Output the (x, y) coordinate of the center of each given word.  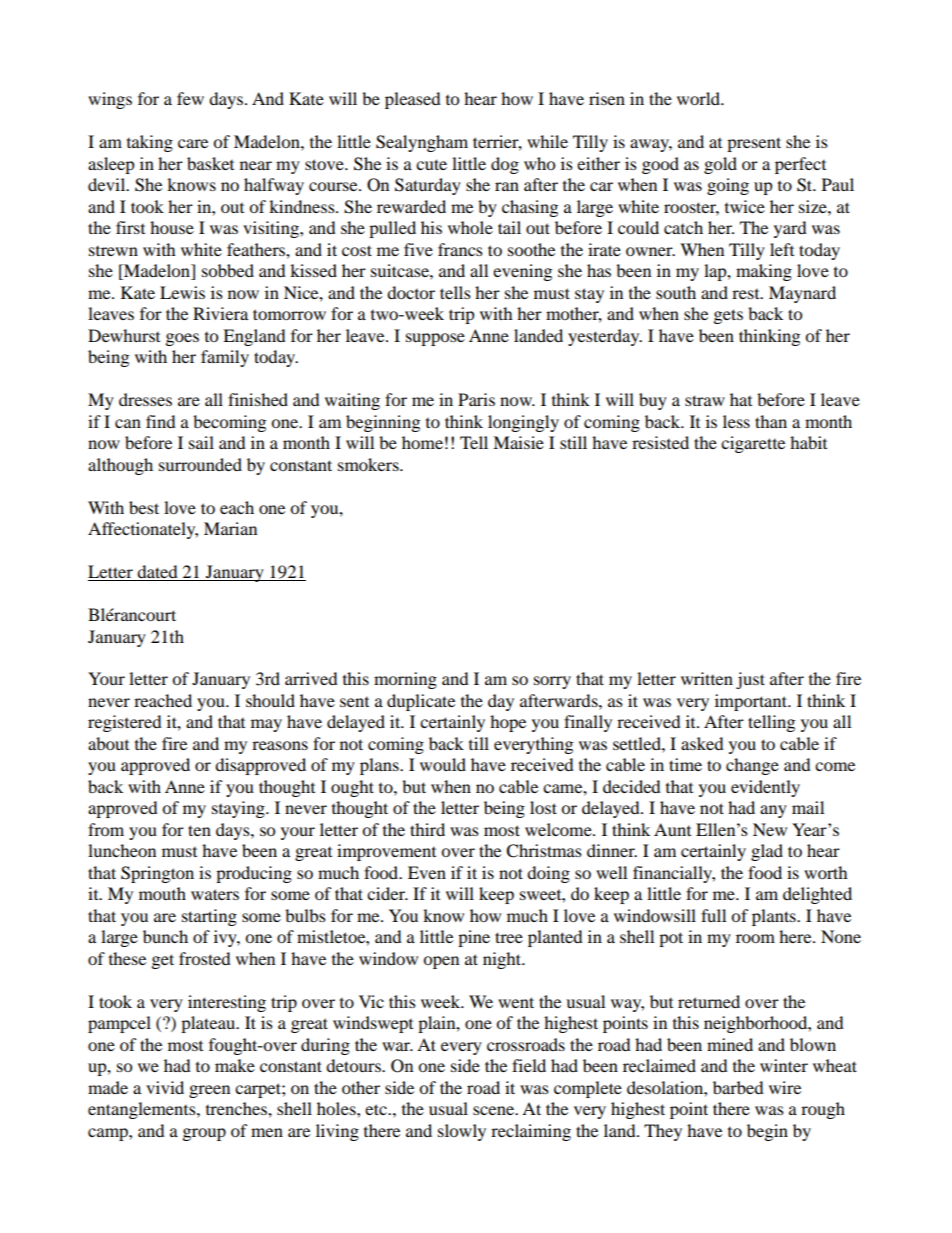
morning (405, 680)
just (750, 680)
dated (158, 573)
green (209, 1091)
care (193, 143)
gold (720, 165)
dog (505, 165)
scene (494, 1110)
